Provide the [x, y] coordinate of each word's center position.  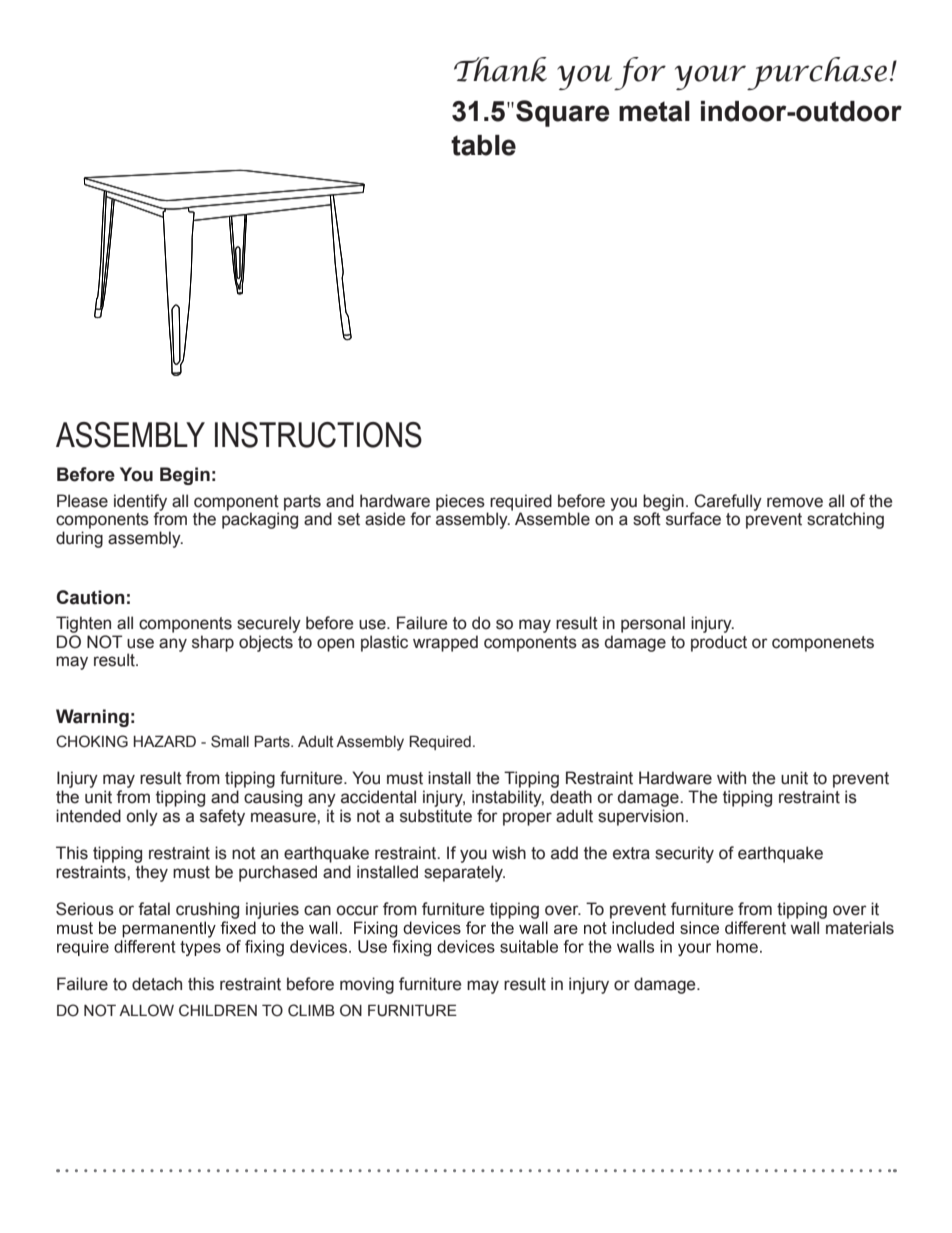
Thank [500, 69]
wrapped [445, 643]
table [483, 145]
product [719, 643]
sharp [213, 643]
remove [795, 502]
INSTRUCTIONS [318, 435]
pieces [460, 502]
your [710, 77]
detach [157, 984]
